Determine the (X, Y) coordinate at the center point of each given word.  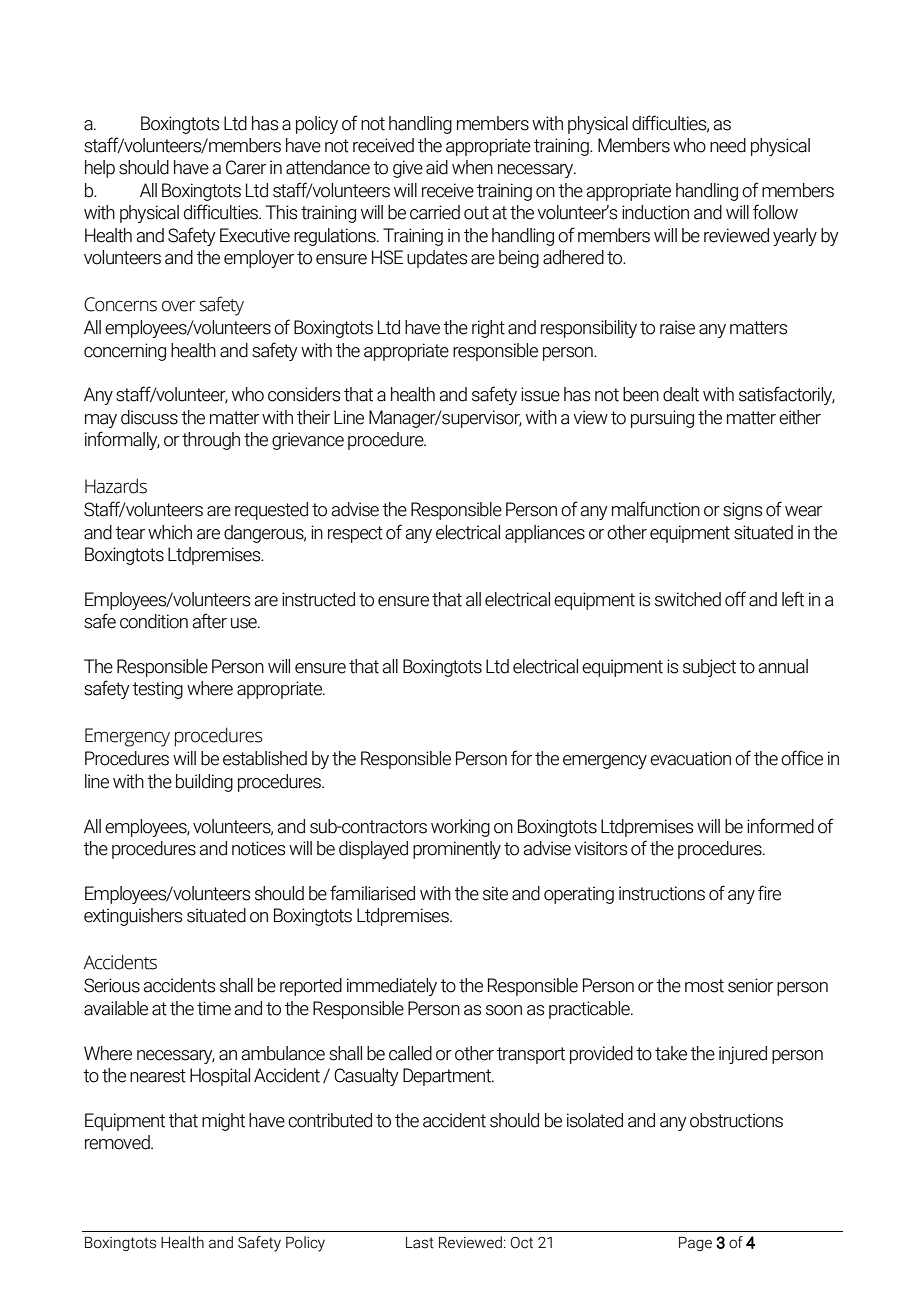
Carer (246, 167)
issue (540, 394)
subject (709, 668)
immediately (392, 987)
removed (118, 1142)
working (460, 828)
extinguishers (133, 917)
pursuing (662, 419)
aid (437, 167)
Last (420, 1243)
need (728, 145)
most (704, 986)
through (211, 441)
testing (157, 690)
